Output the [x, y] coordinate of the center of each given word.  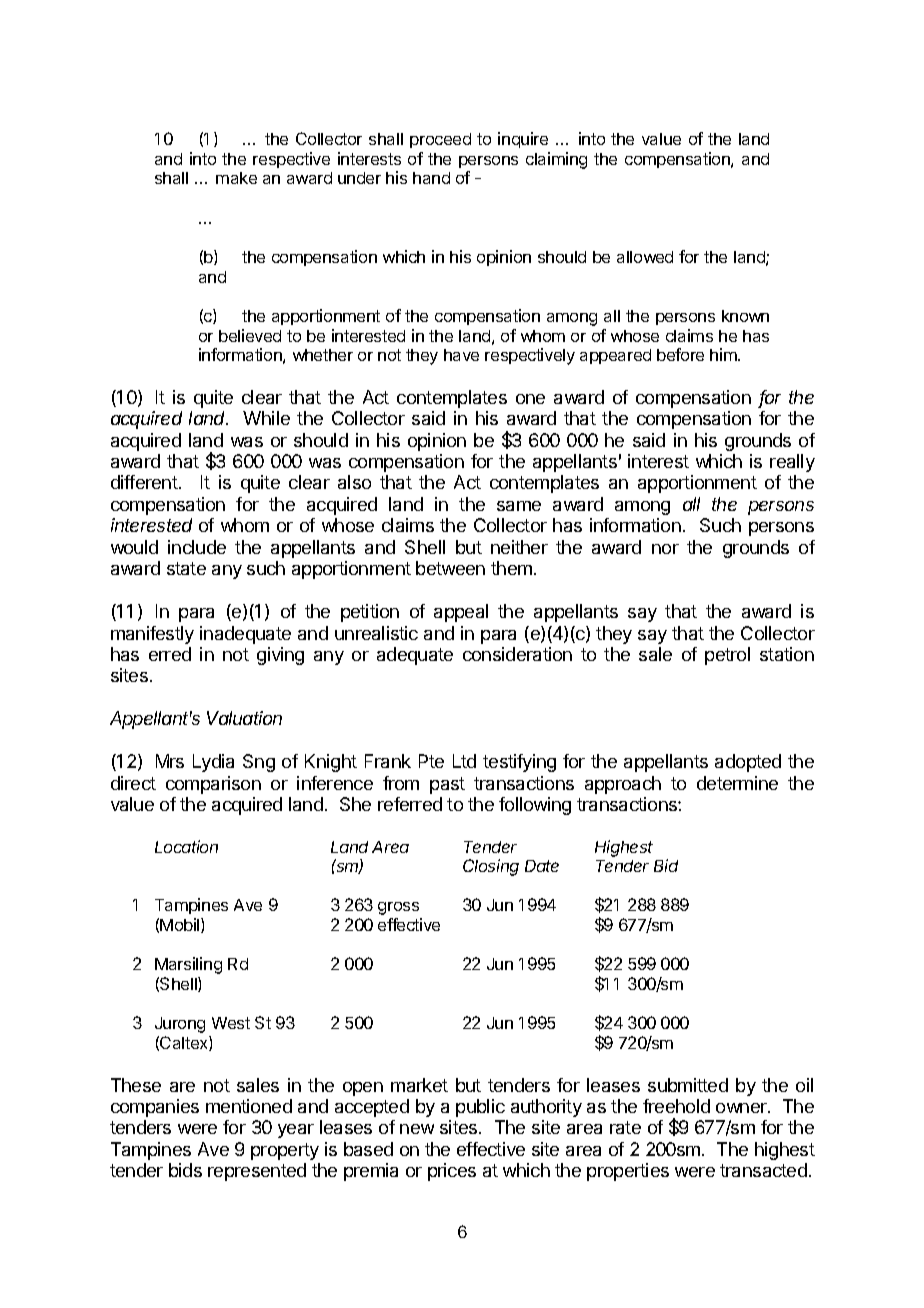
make [236, 178]
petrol [727, 656]
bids [185, 1170]
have [461, 355]
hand [431, 178]
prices [452, 1172]
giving [280, 656]
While [266, 418]
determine [737, 783]
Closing [491, 867]
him [724, 354]
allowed [645, 257]
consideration [517, 654]
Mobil [181, 925]
